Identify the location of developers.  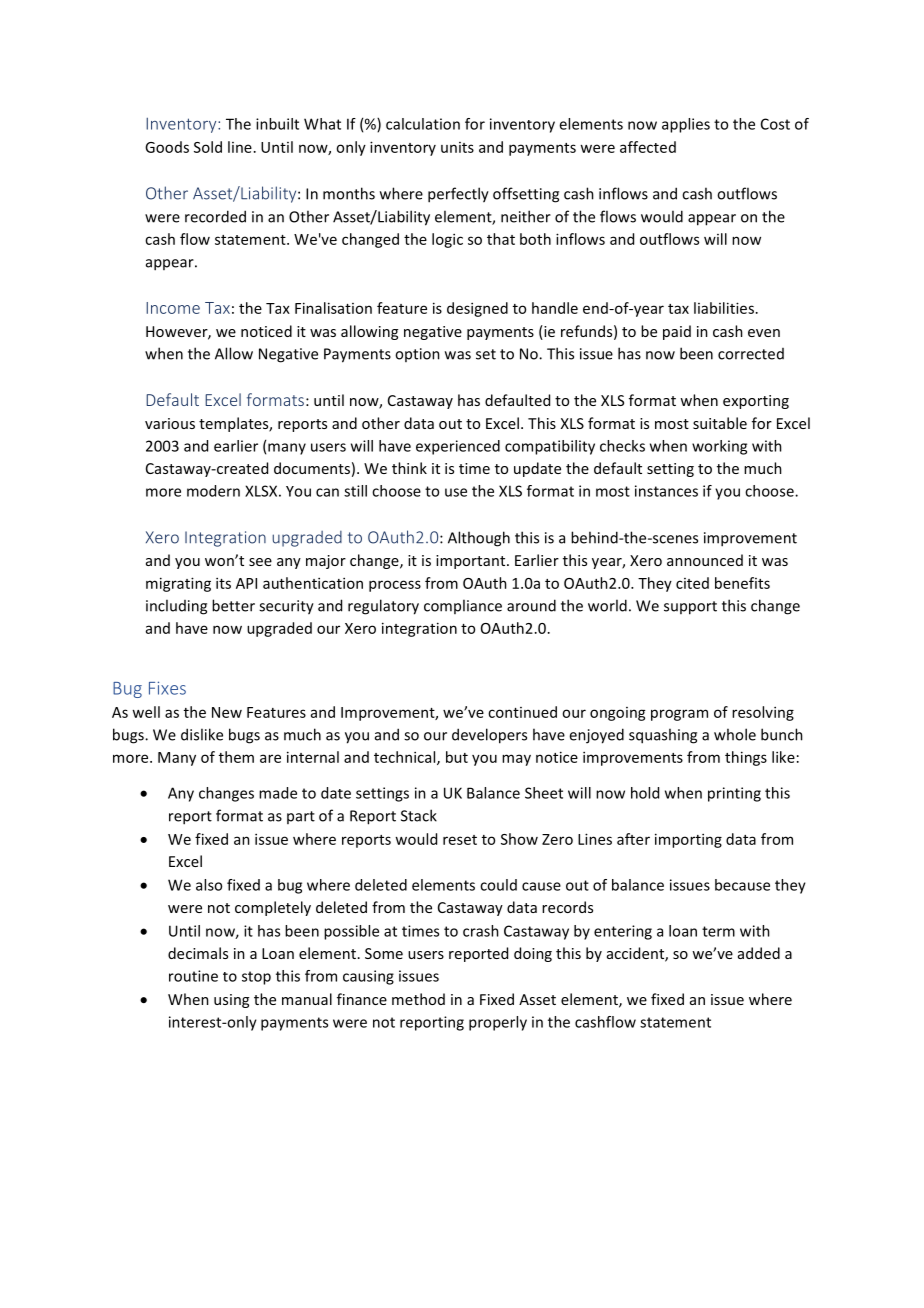
(489, 736).
